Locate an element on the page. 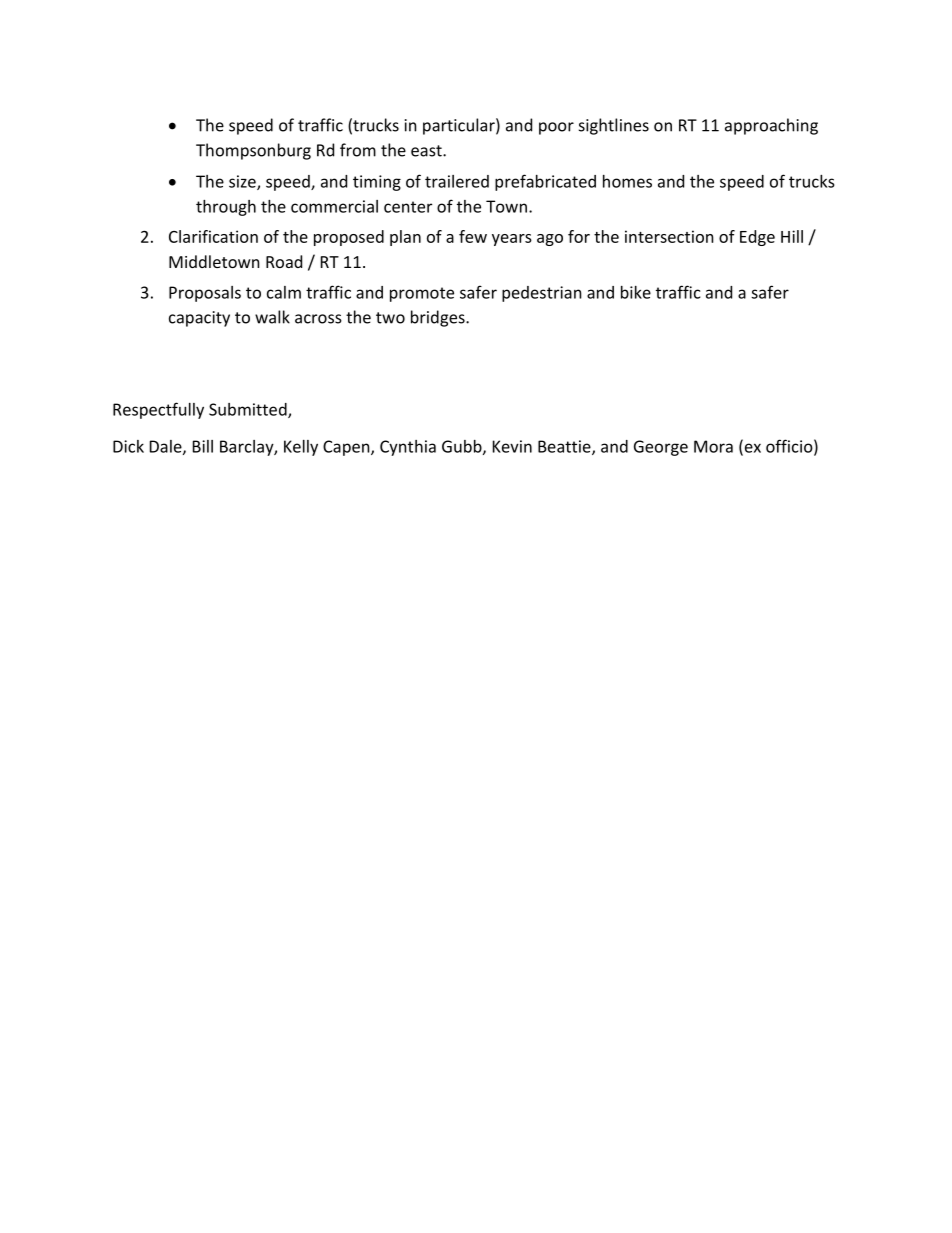  two is located at coordinates (390, 318).
